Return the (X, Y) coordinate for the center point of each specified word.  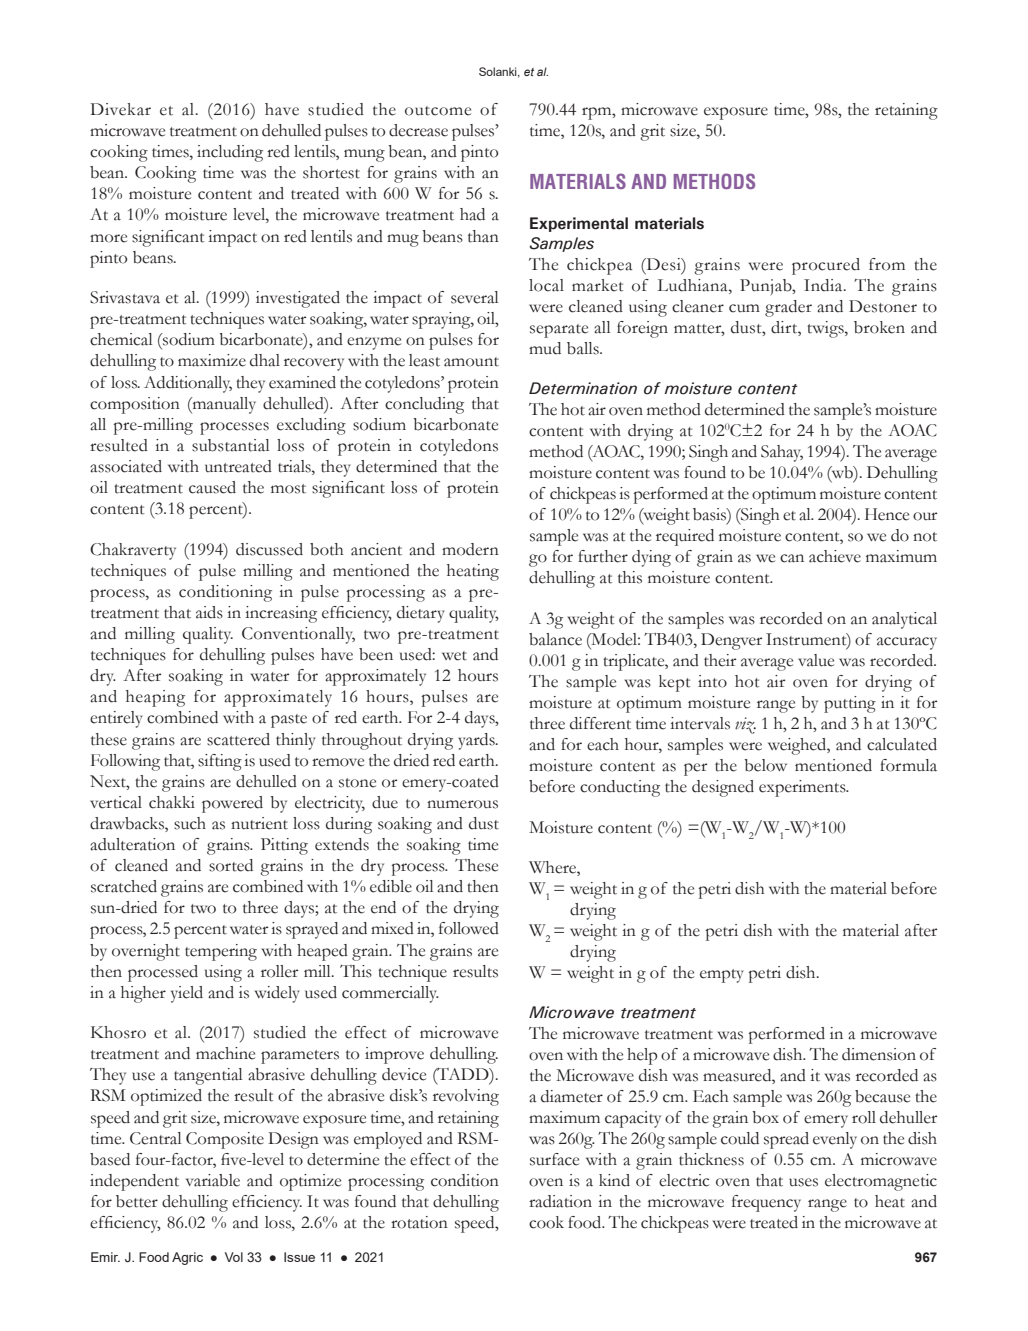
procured (826, 266)
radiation (560, 1201)
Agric (187, 1258)
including (230, 153)
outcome (438, 111)
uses (803, 1182)
